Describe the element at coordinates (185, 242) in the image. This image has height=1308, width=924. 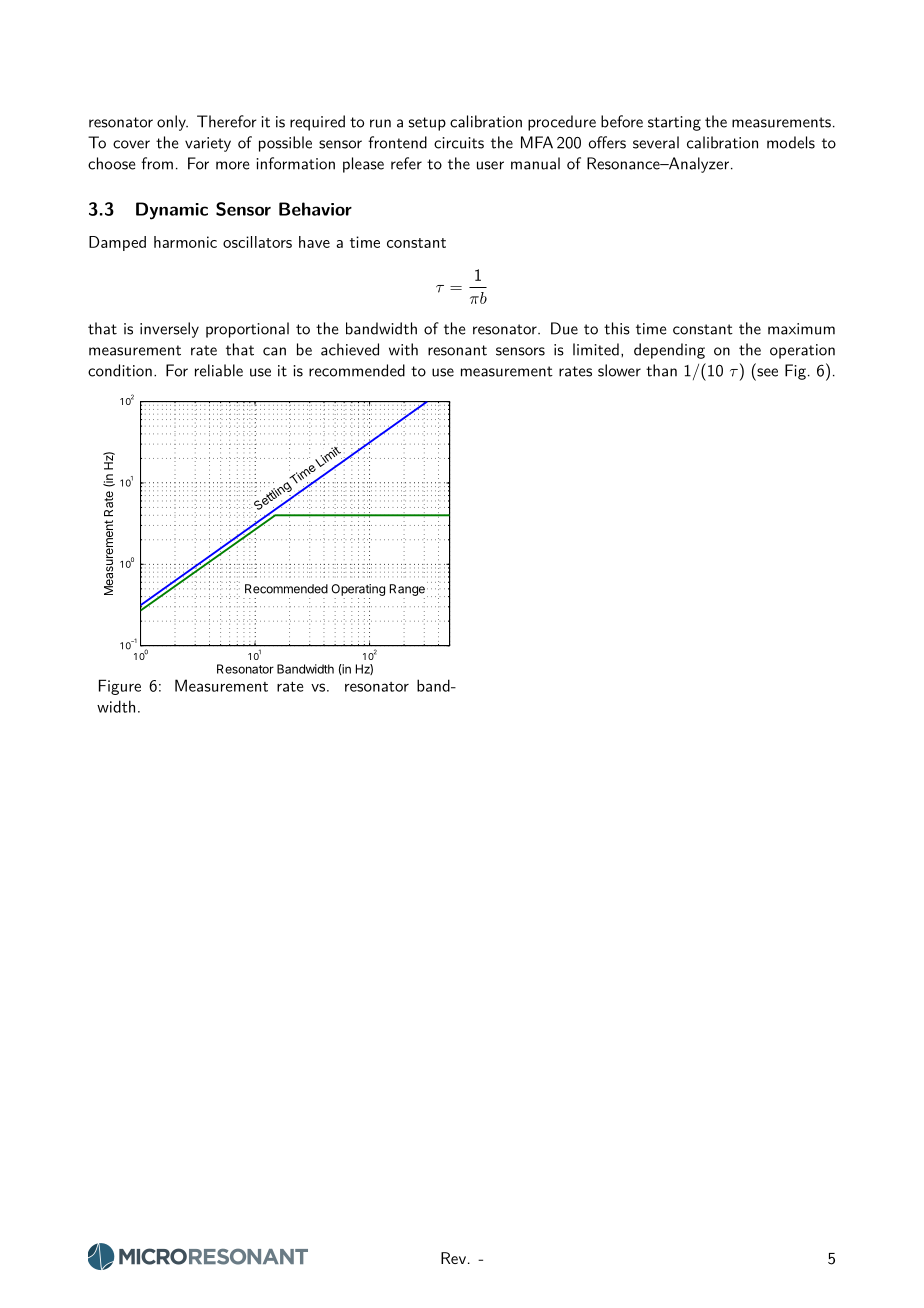
I see `harmonic` at that location.
